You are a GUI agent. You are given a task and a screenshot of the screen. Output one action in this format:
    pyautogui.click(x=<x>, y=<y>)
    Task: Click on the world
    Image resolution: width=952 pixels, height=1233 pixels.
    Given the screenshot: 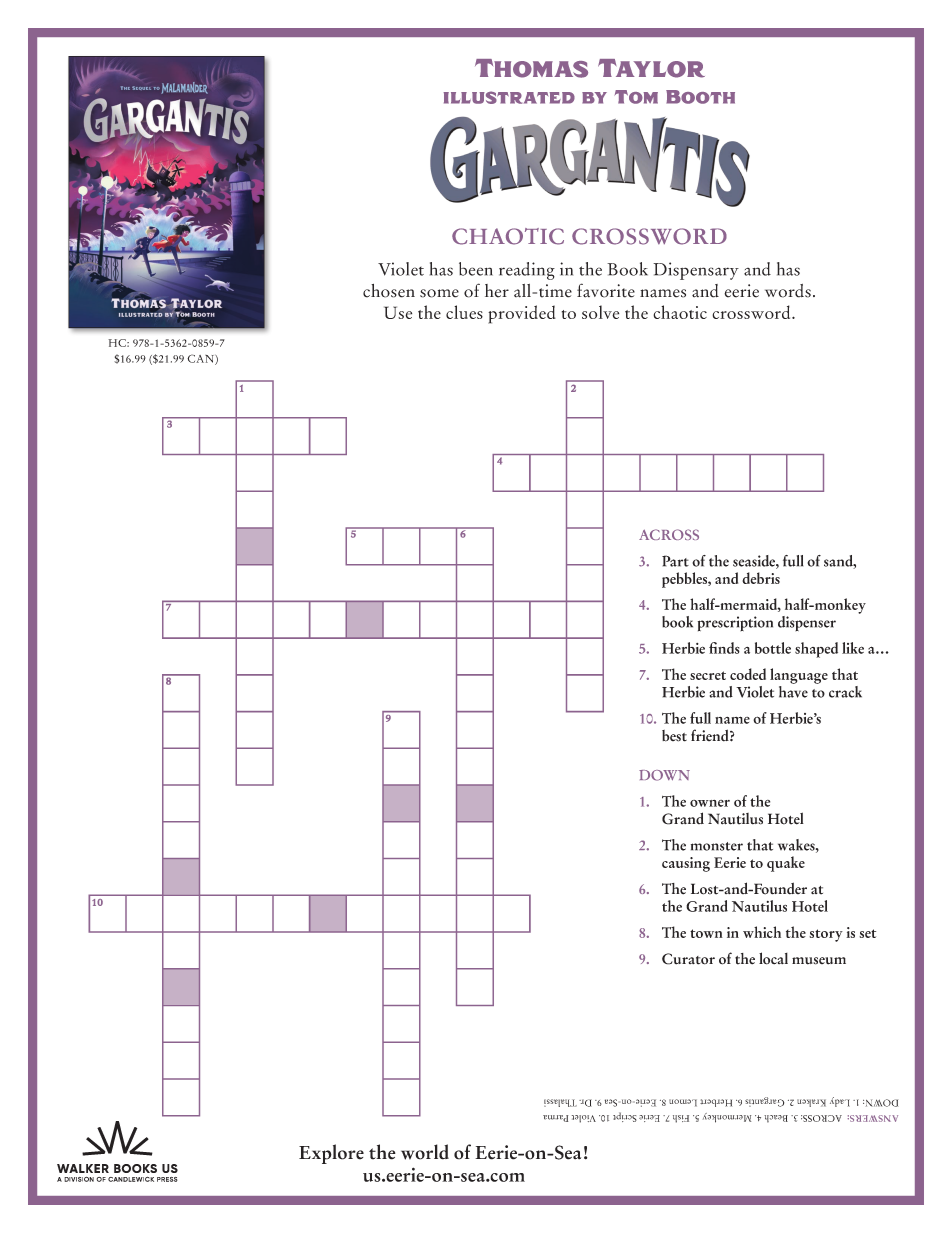 What is the action you would take?
    pyautogui.click(x=425, y=1152)
